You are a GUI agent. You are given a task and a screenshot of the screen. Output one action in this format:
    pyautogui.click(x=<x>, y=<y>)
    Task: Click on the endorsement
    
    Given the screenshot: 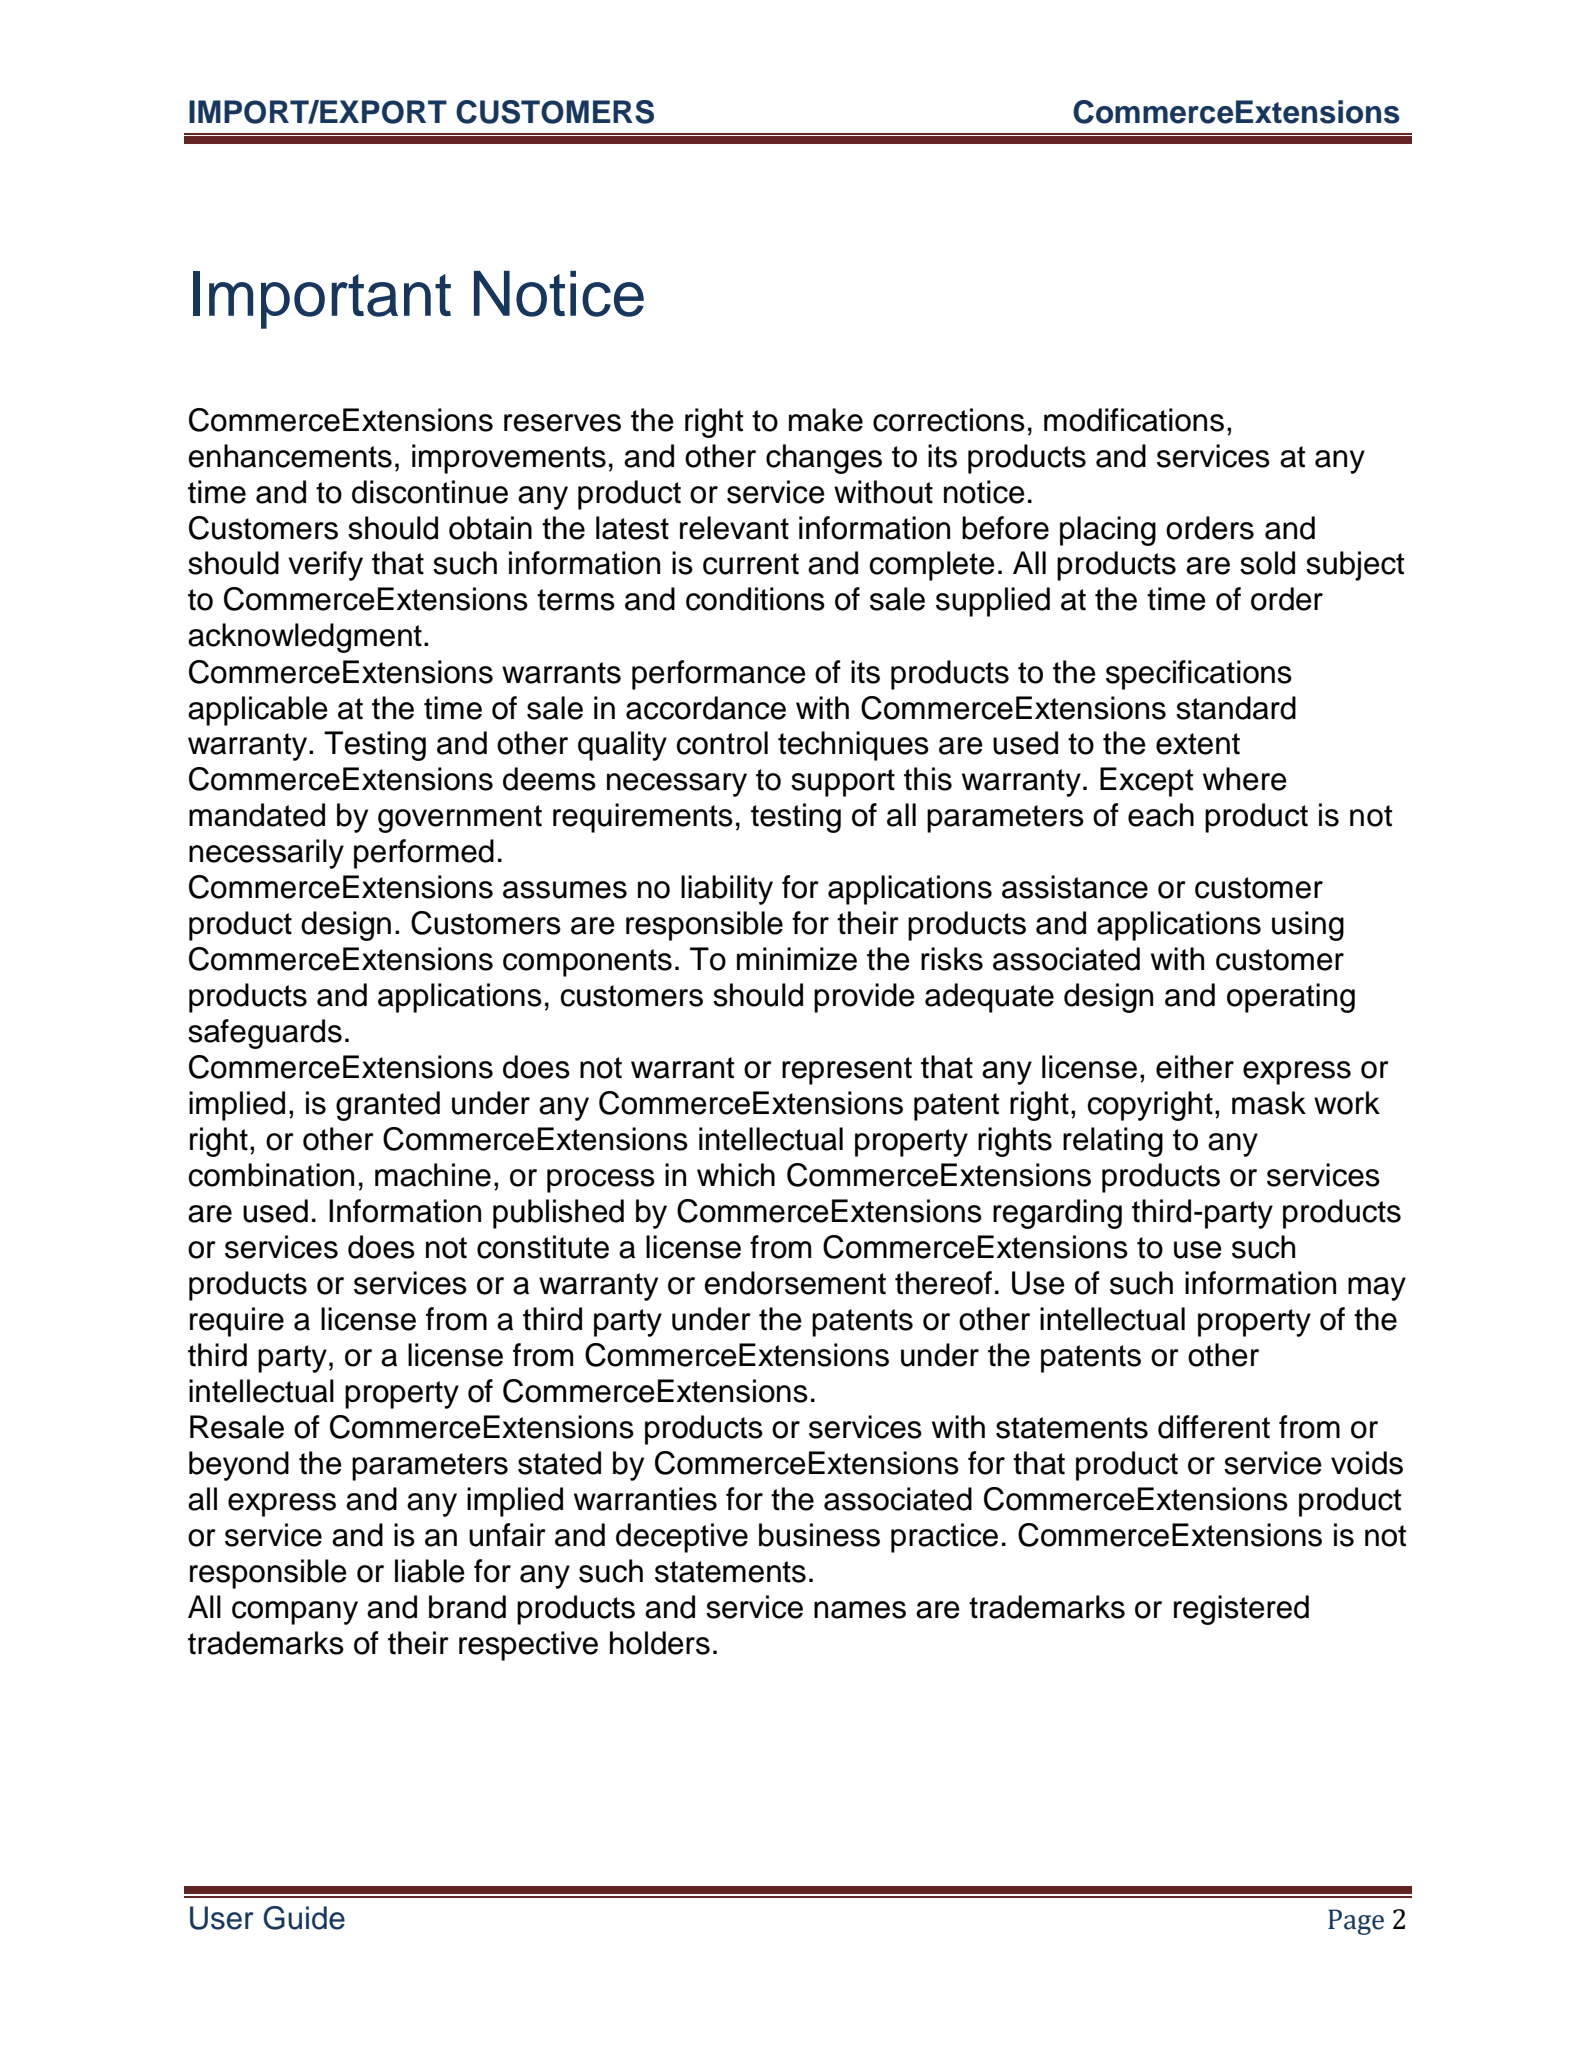 What is the action you would take?
    pyautogui.click(x=795, y=1283)
